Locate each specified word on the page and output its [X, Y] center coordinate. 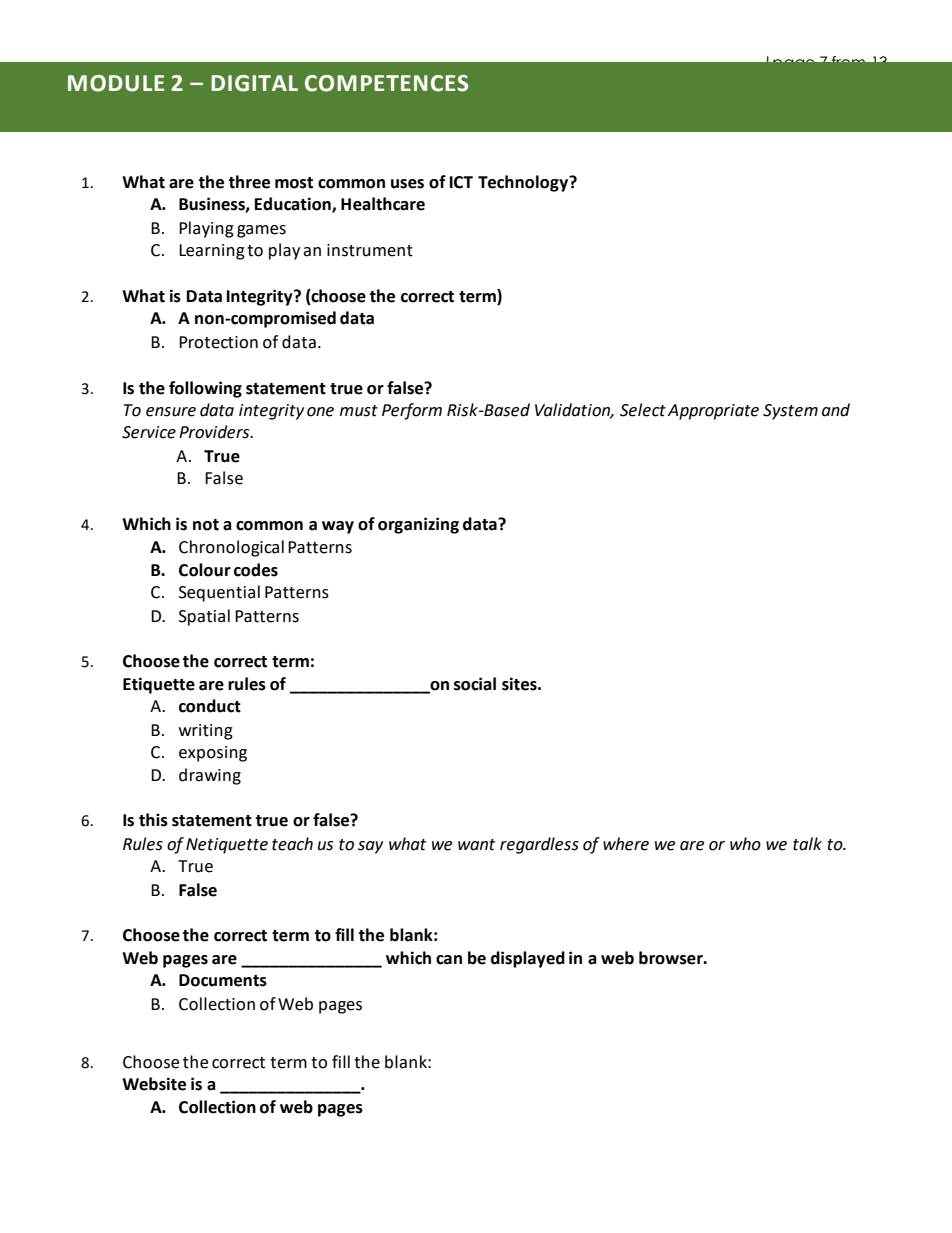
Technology [524, 183]
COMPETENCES [386, 83]
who [745, 844]
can [449, 960]
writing [206, 732]
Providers [215, 432]
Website [154, 1084]
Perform [412, 411]
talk [807, 844]
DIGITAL [254, 83]
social [475, 684]
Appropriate [713, 412]
